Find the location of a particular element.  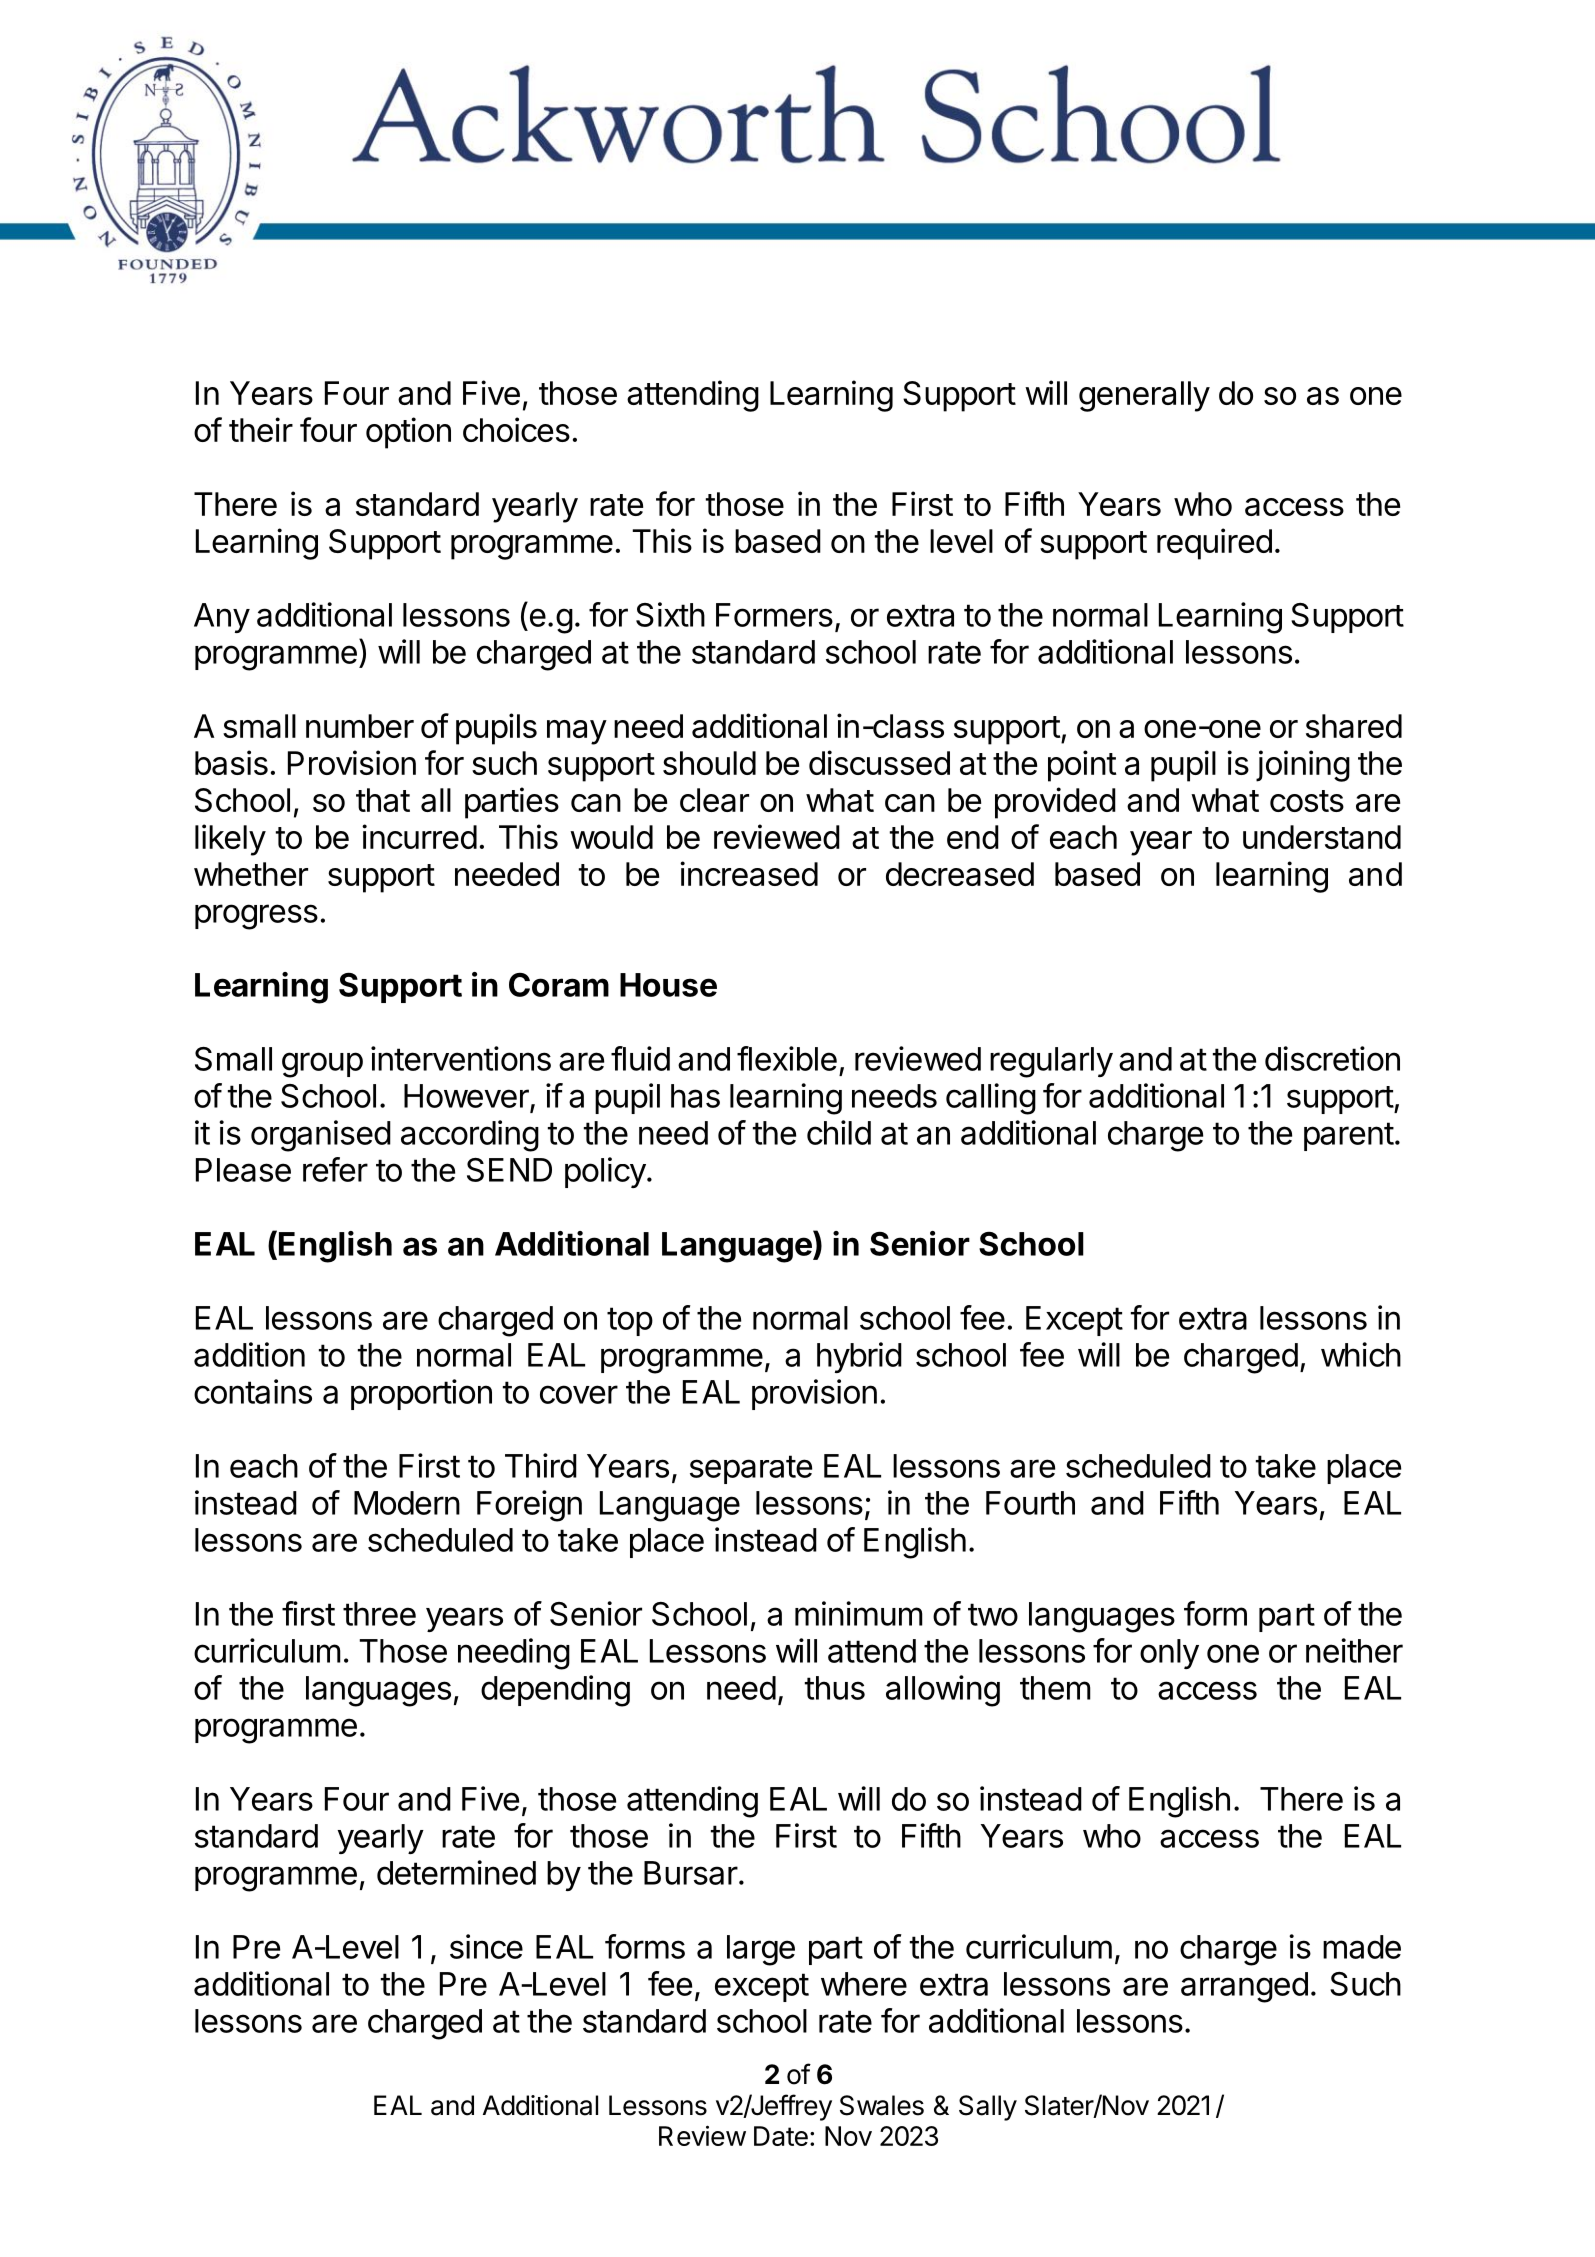

Sixth is located at coordinates (670, 614).
